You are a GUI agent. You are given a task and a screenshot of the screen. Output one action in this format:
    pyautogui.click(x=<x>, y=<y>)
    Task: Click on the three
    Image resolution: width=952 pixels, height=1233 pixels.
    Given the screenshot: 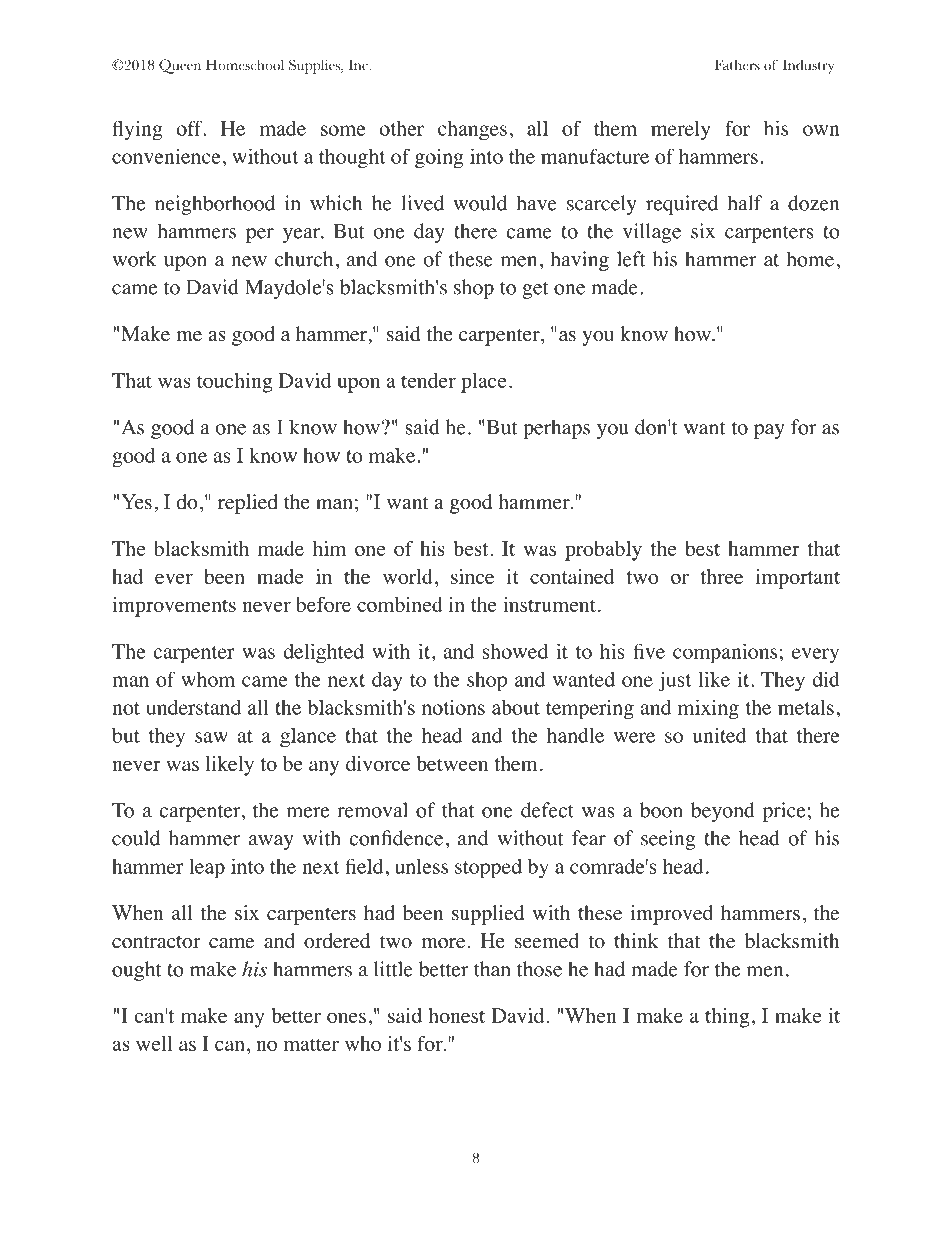 What is the action you would take?
    pyautogui.click(x=721, y=576)
